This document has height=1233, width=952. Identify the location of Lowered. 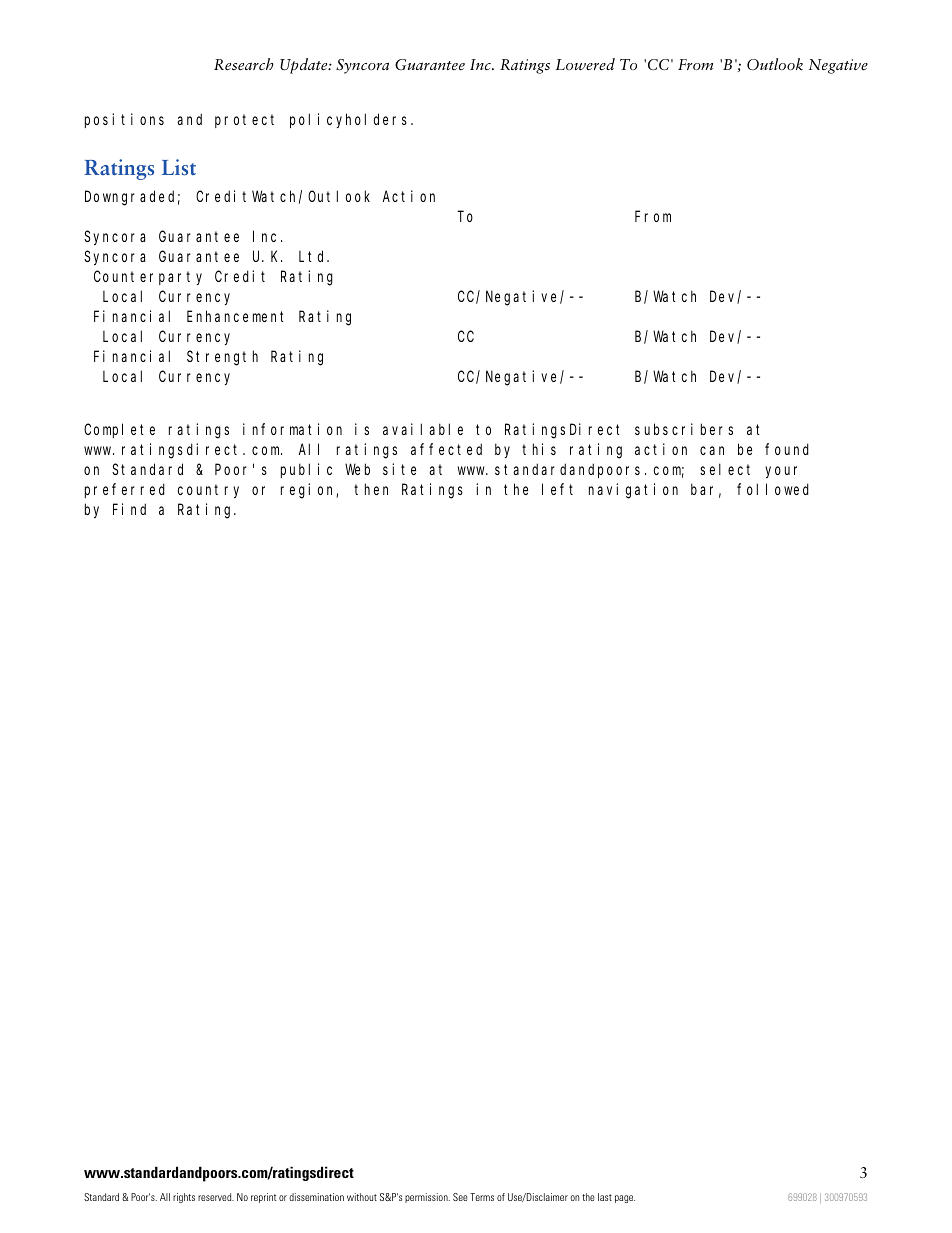
(585, 64).
